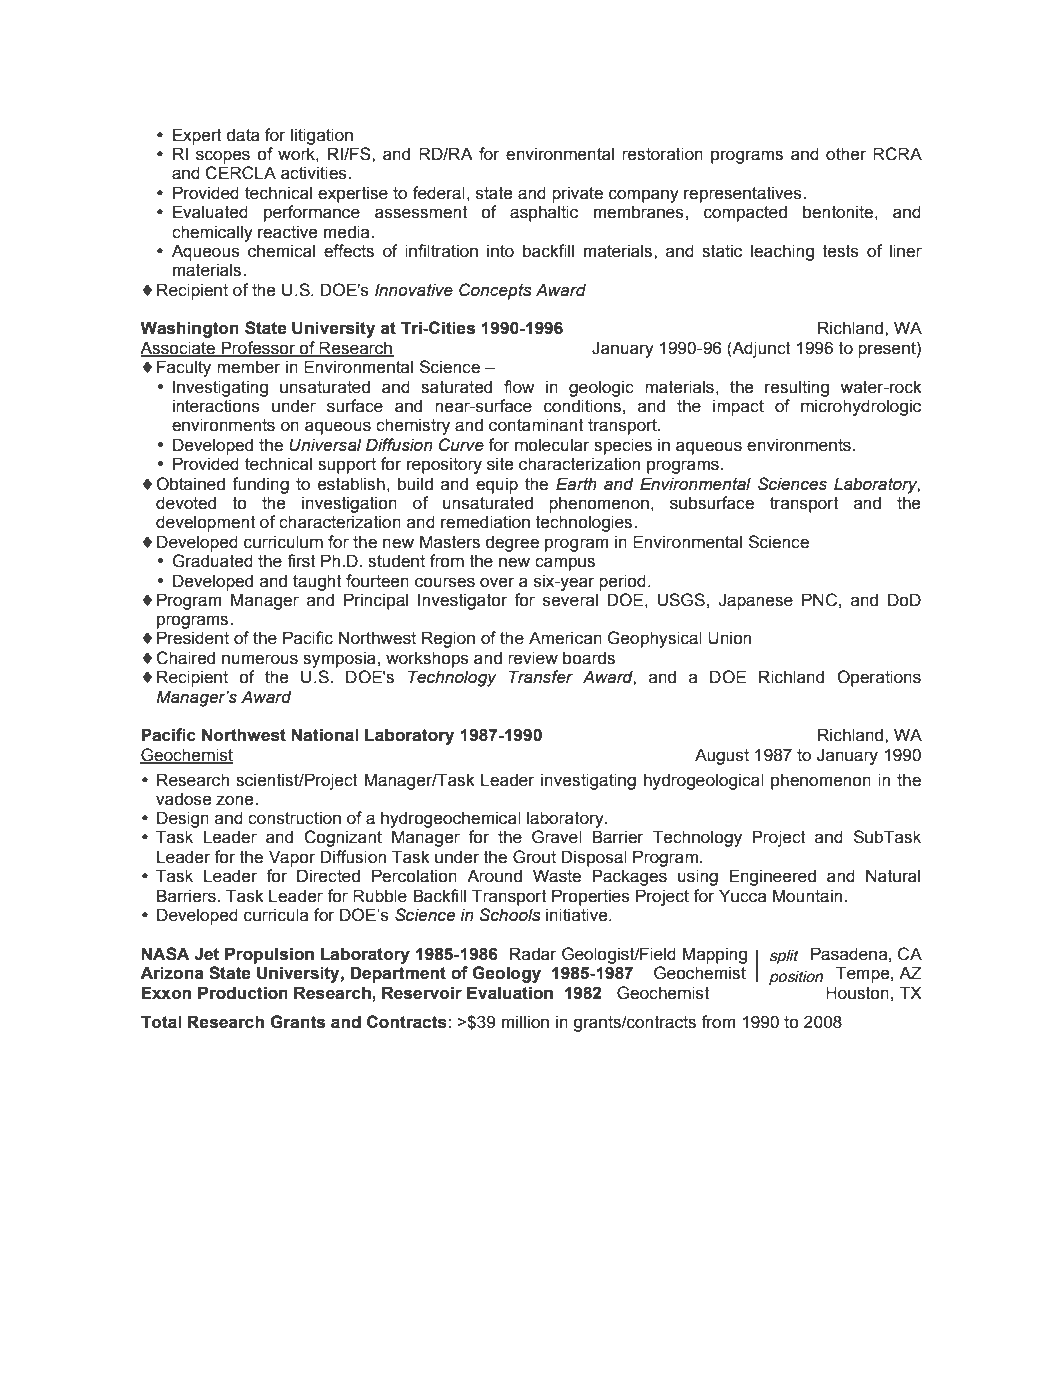 This page has height=1374, width=1062. Describe the element at coordinates (879, 678) in the page. I see `Operations` at that location.
